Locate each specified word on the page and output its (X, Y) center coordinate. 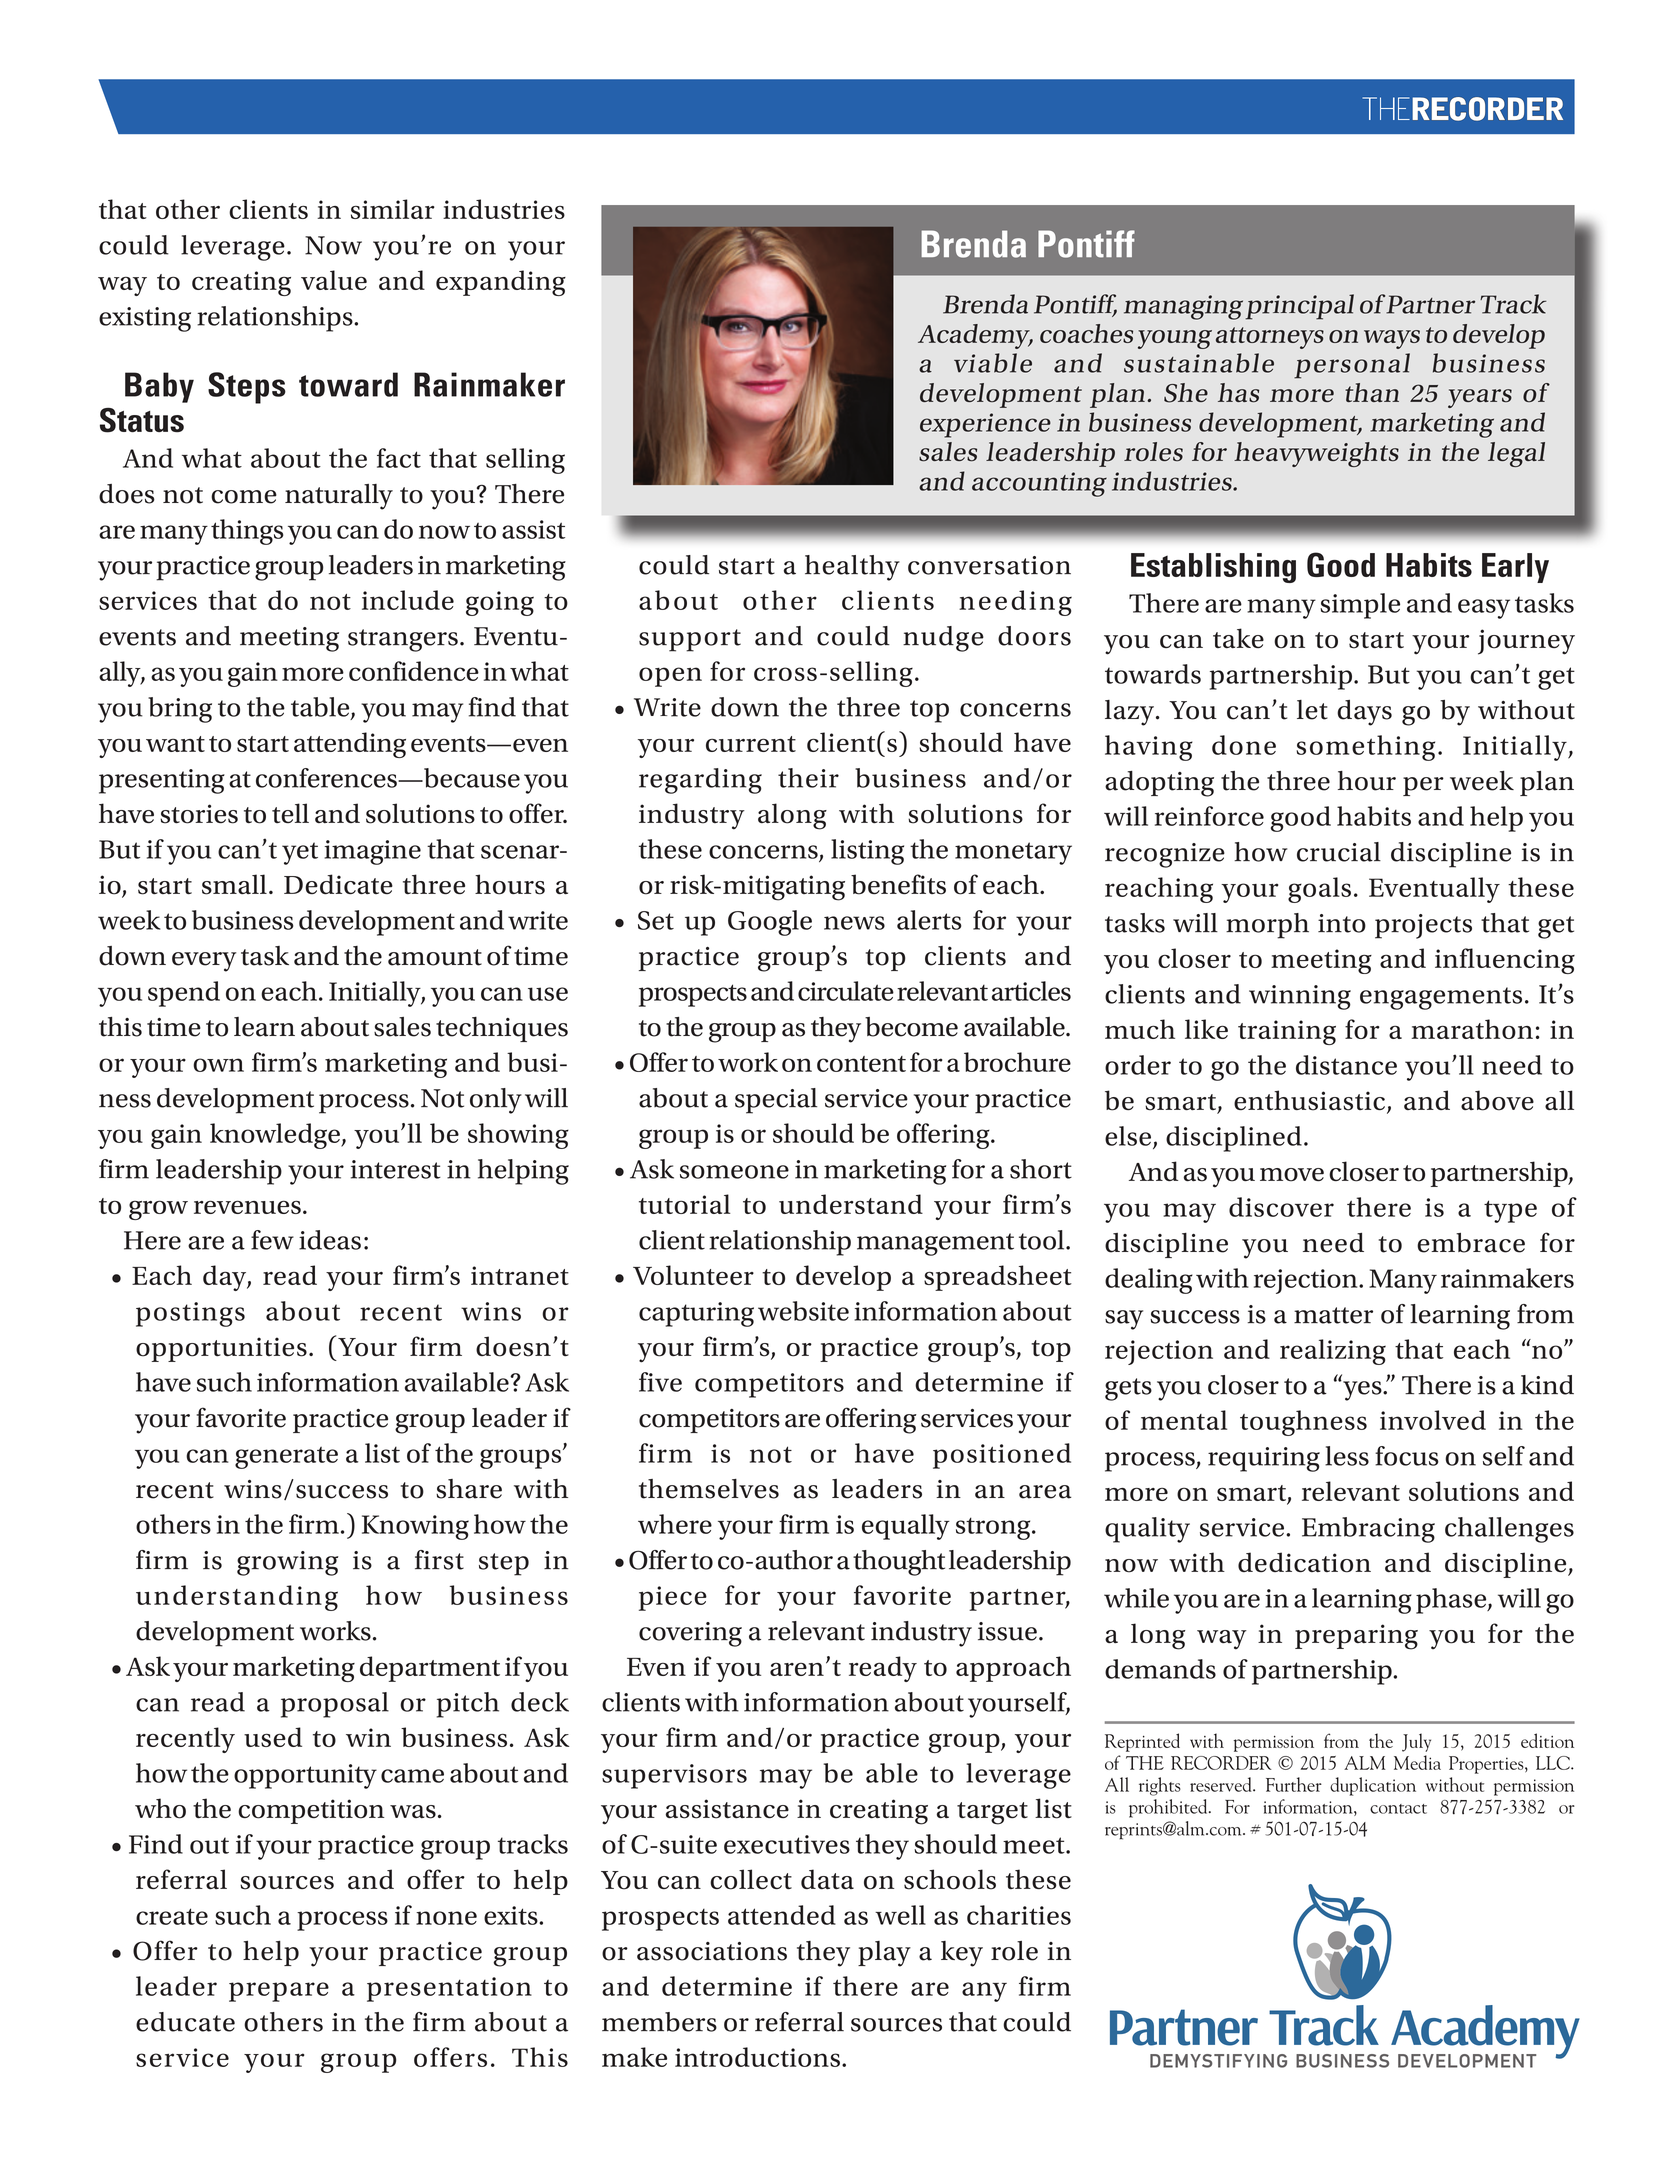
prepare (279, 1992)
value (334, 280)
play (884, 1954)
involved (1433, 1420)
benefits (898, 884)
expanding (501, 283)
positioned (1002, 1456)
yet (300, 853)
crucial (1339, 852)
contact (1398, 1809)
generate (286, 1458)
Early (1515, 568)
